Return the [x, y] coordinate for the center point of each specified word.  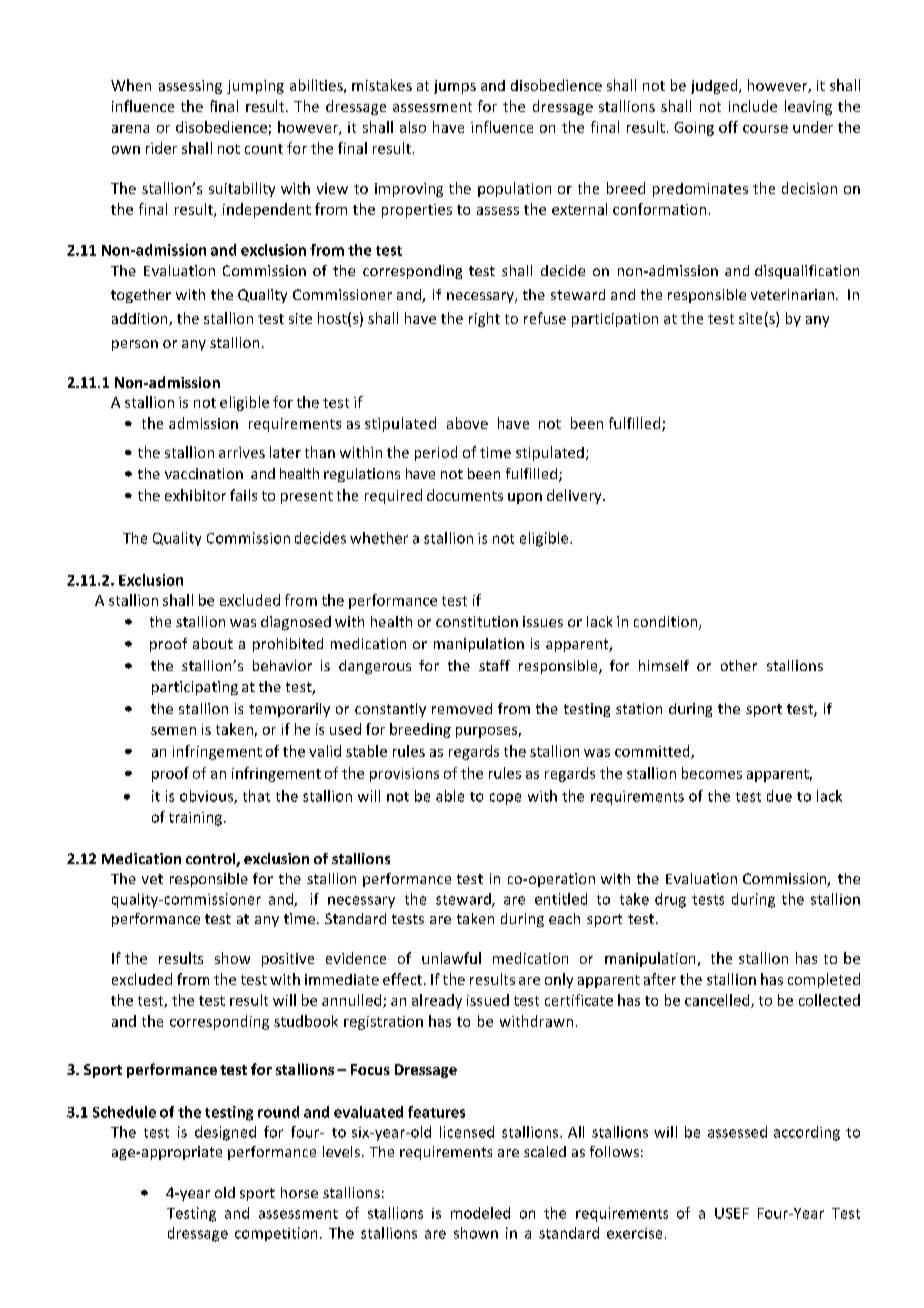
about [213, 643]
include [753, 106]
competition [276, 1234]
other [739, 665]
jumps [455, 87]
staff [494, 665]
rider [161, 148]
